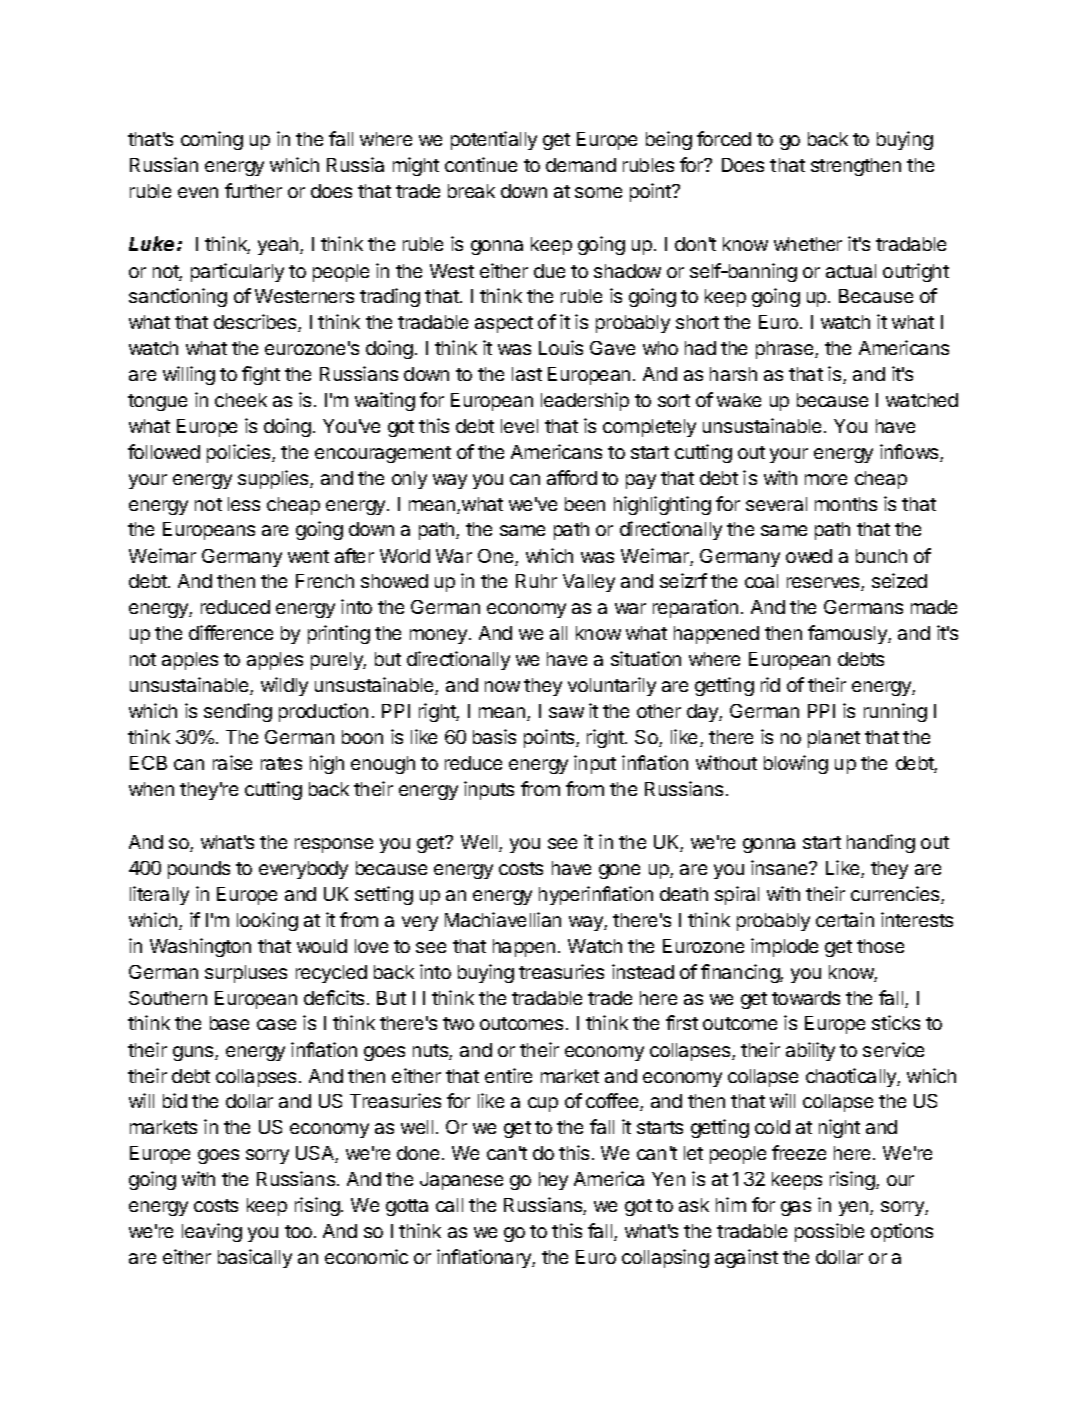 The image size is (1091, 1411). I want to click on less, so click(244, 504).
